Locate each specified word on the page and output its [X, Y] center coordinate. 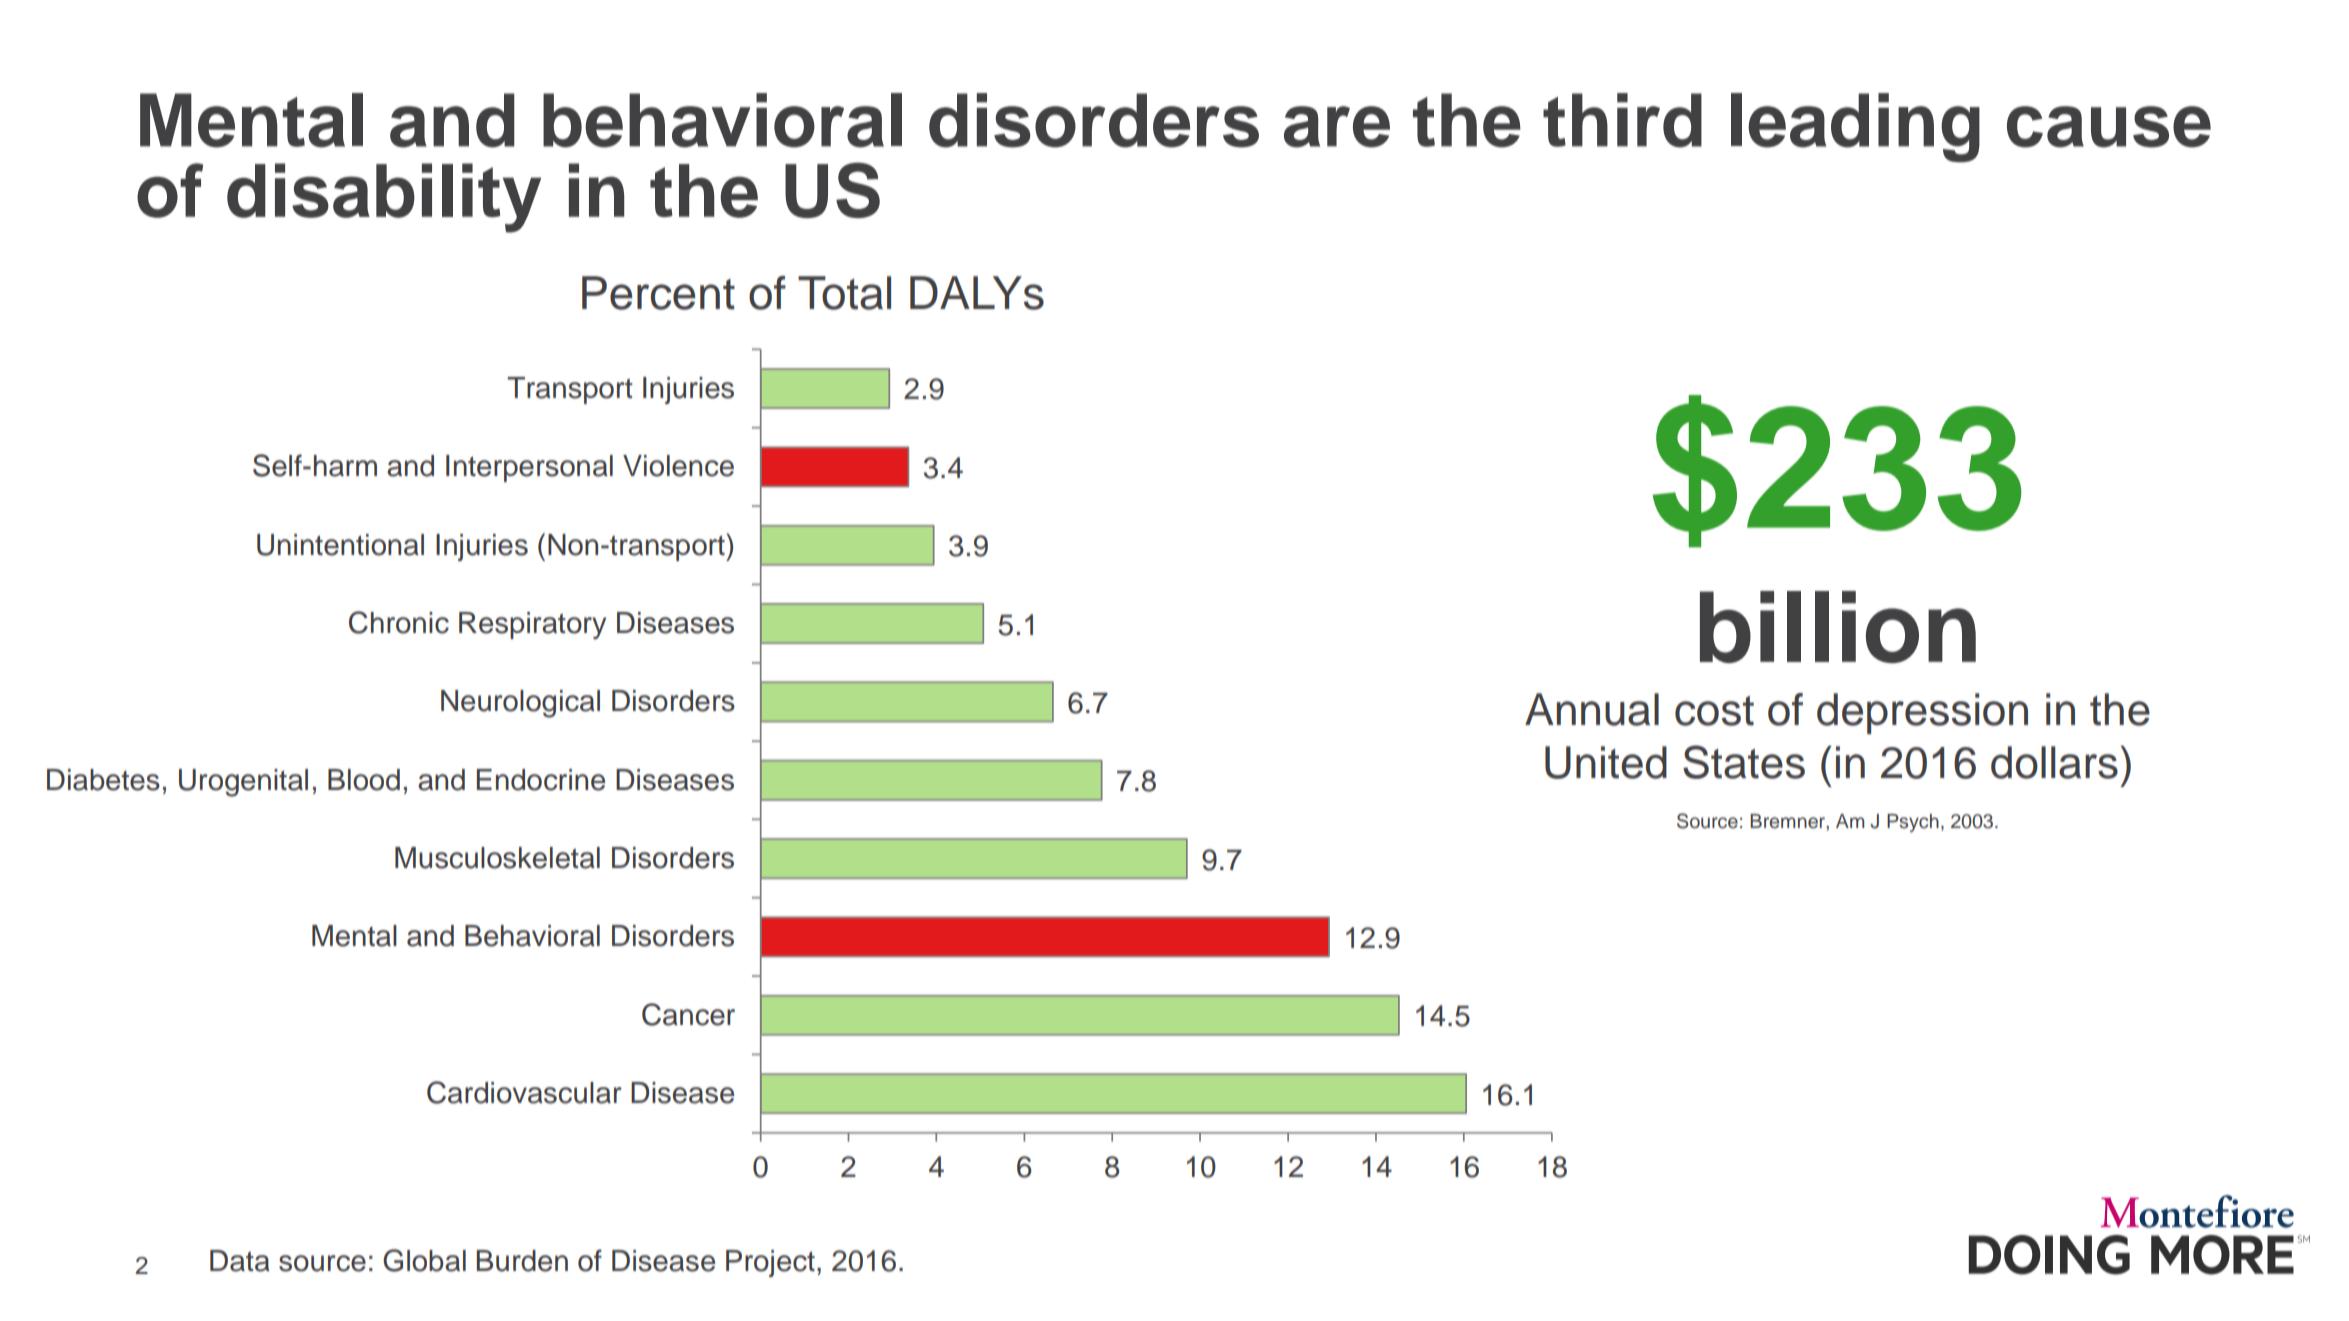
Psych [1913, 823]
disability [384, 198]
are [1337, 127]
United [1606, 762]
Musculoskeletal [497, 858]
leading [1855, 127]
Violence [678, 466]
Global [424, 1260]
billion [1838, 627]
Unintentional [340, 545]
